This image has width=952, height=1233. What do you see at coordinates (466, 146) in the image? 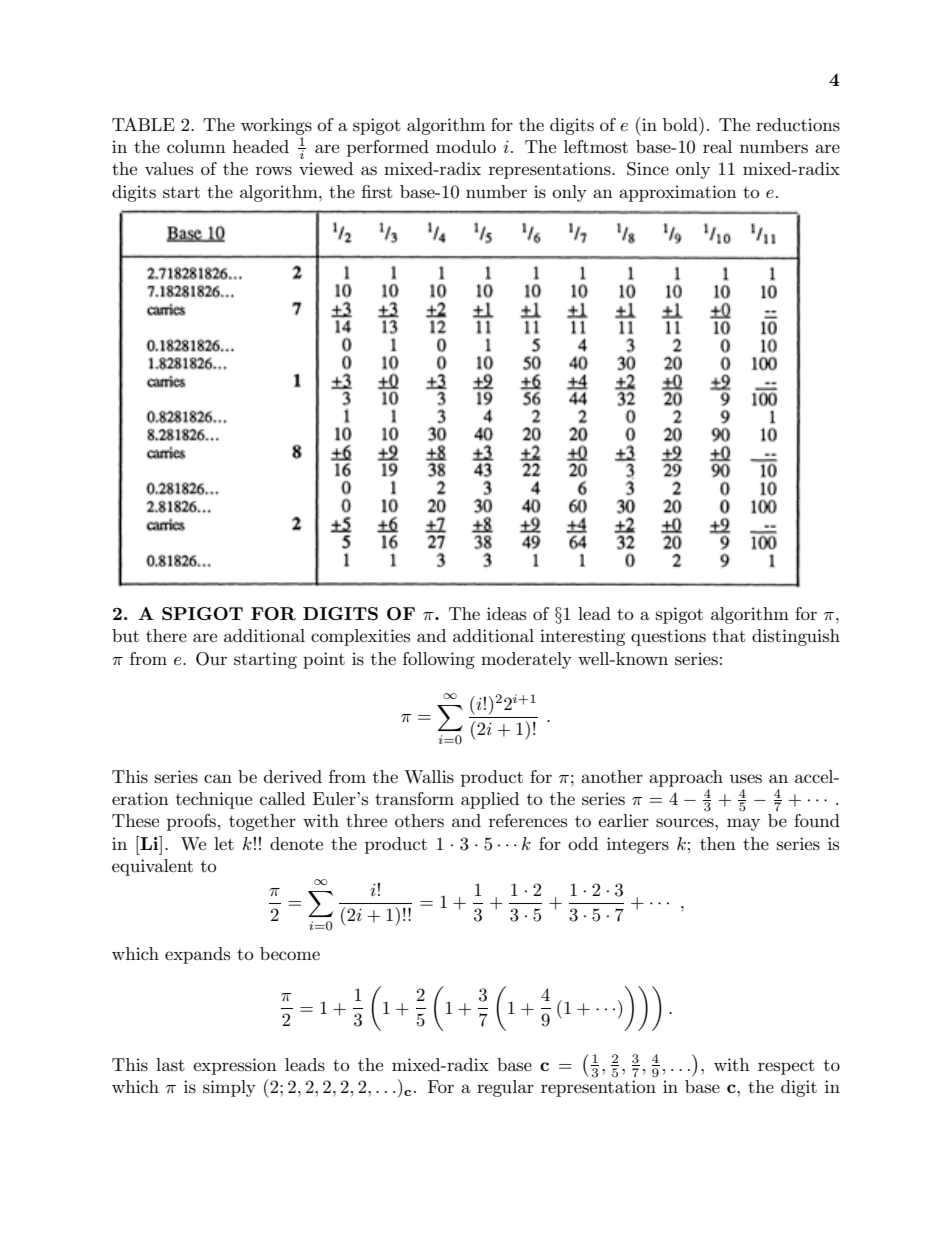
I see `modulo` at bounding box center [466, 146].
